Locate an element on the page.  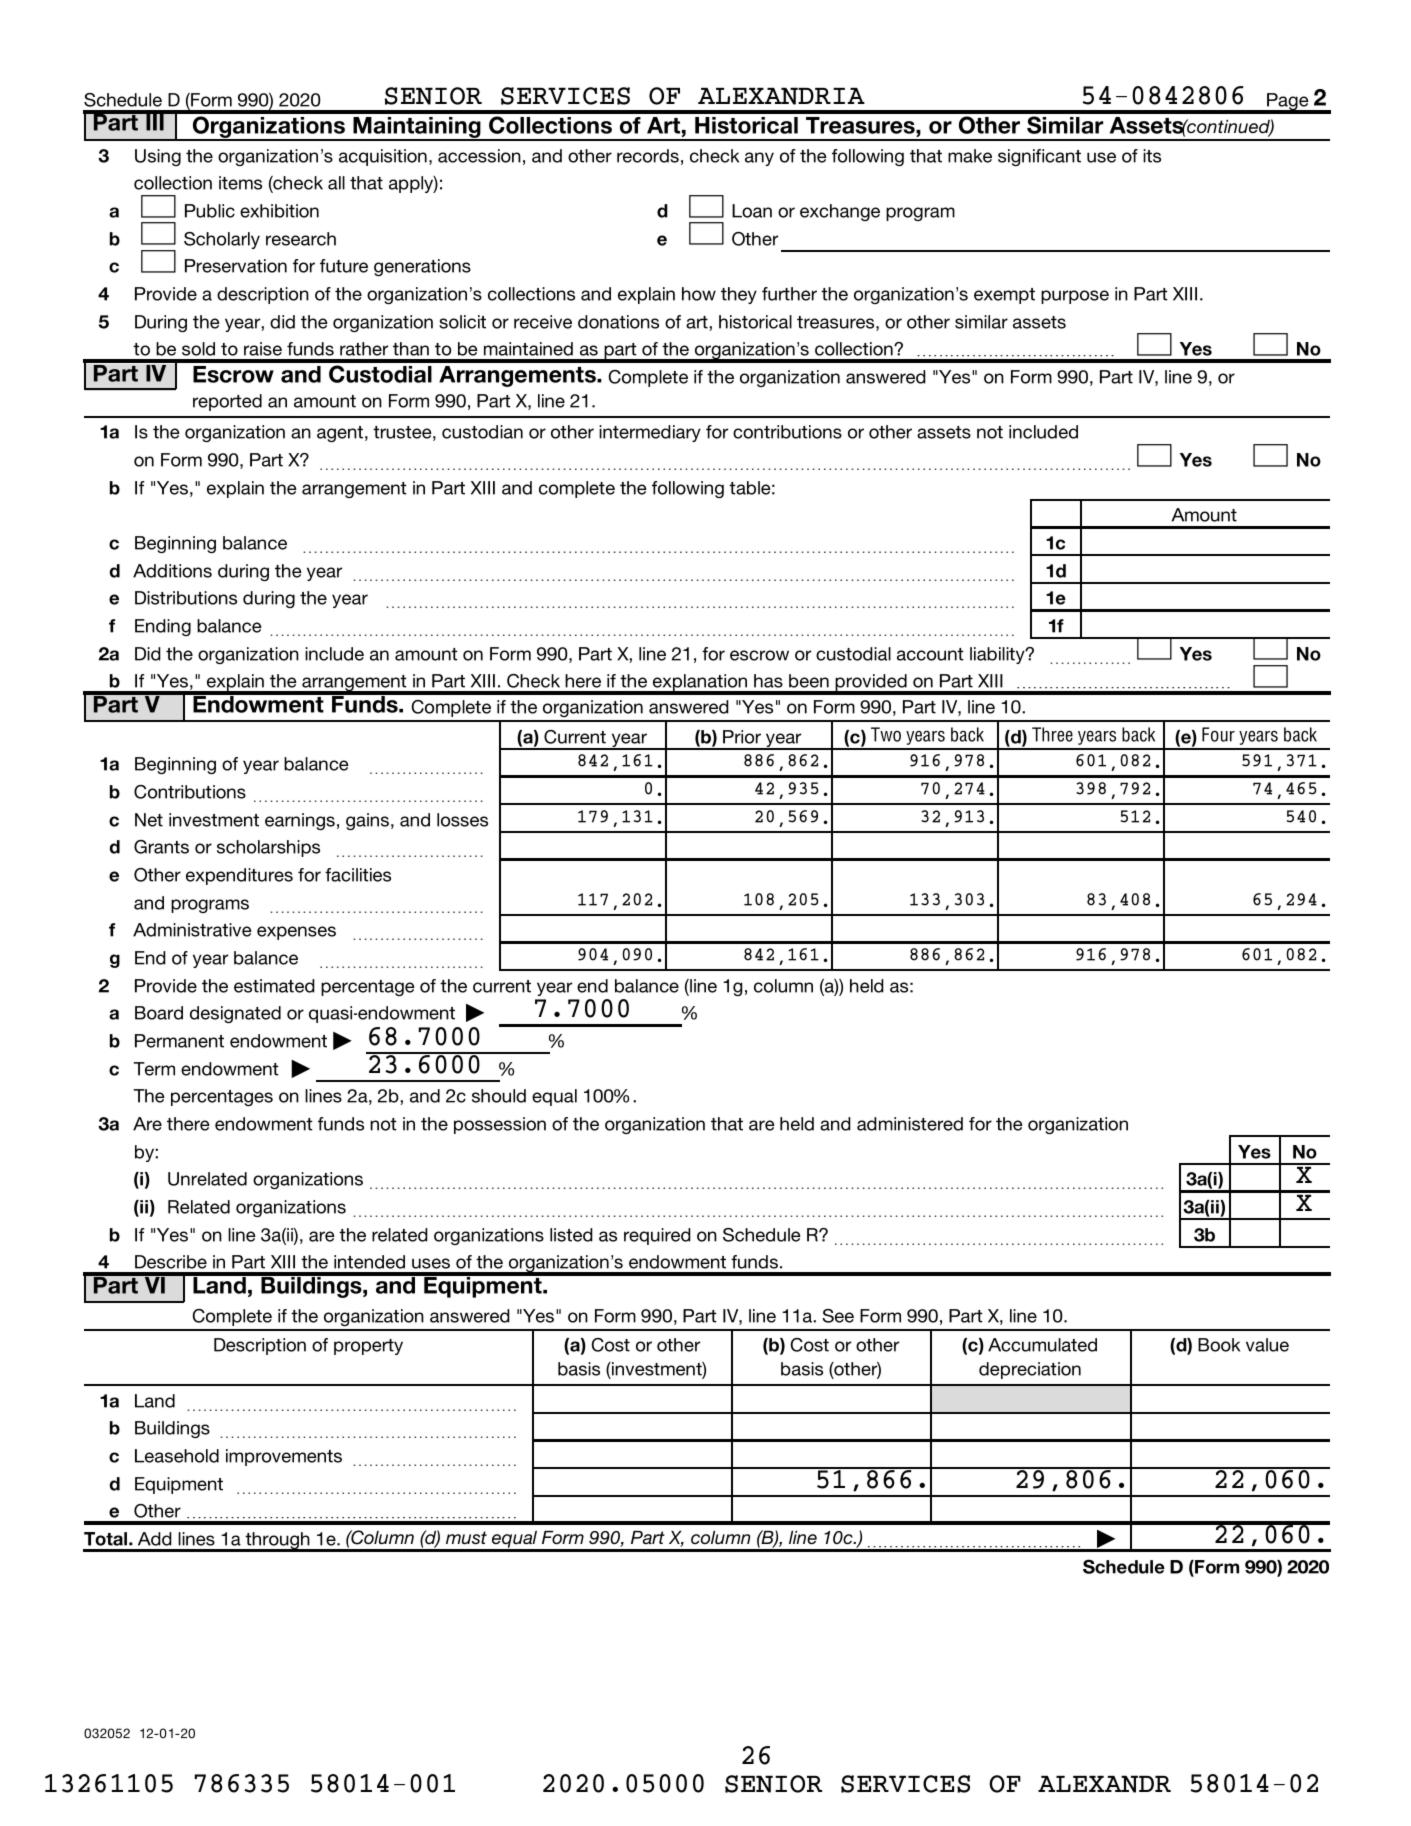
its is located at coordinates (1152, 156).
